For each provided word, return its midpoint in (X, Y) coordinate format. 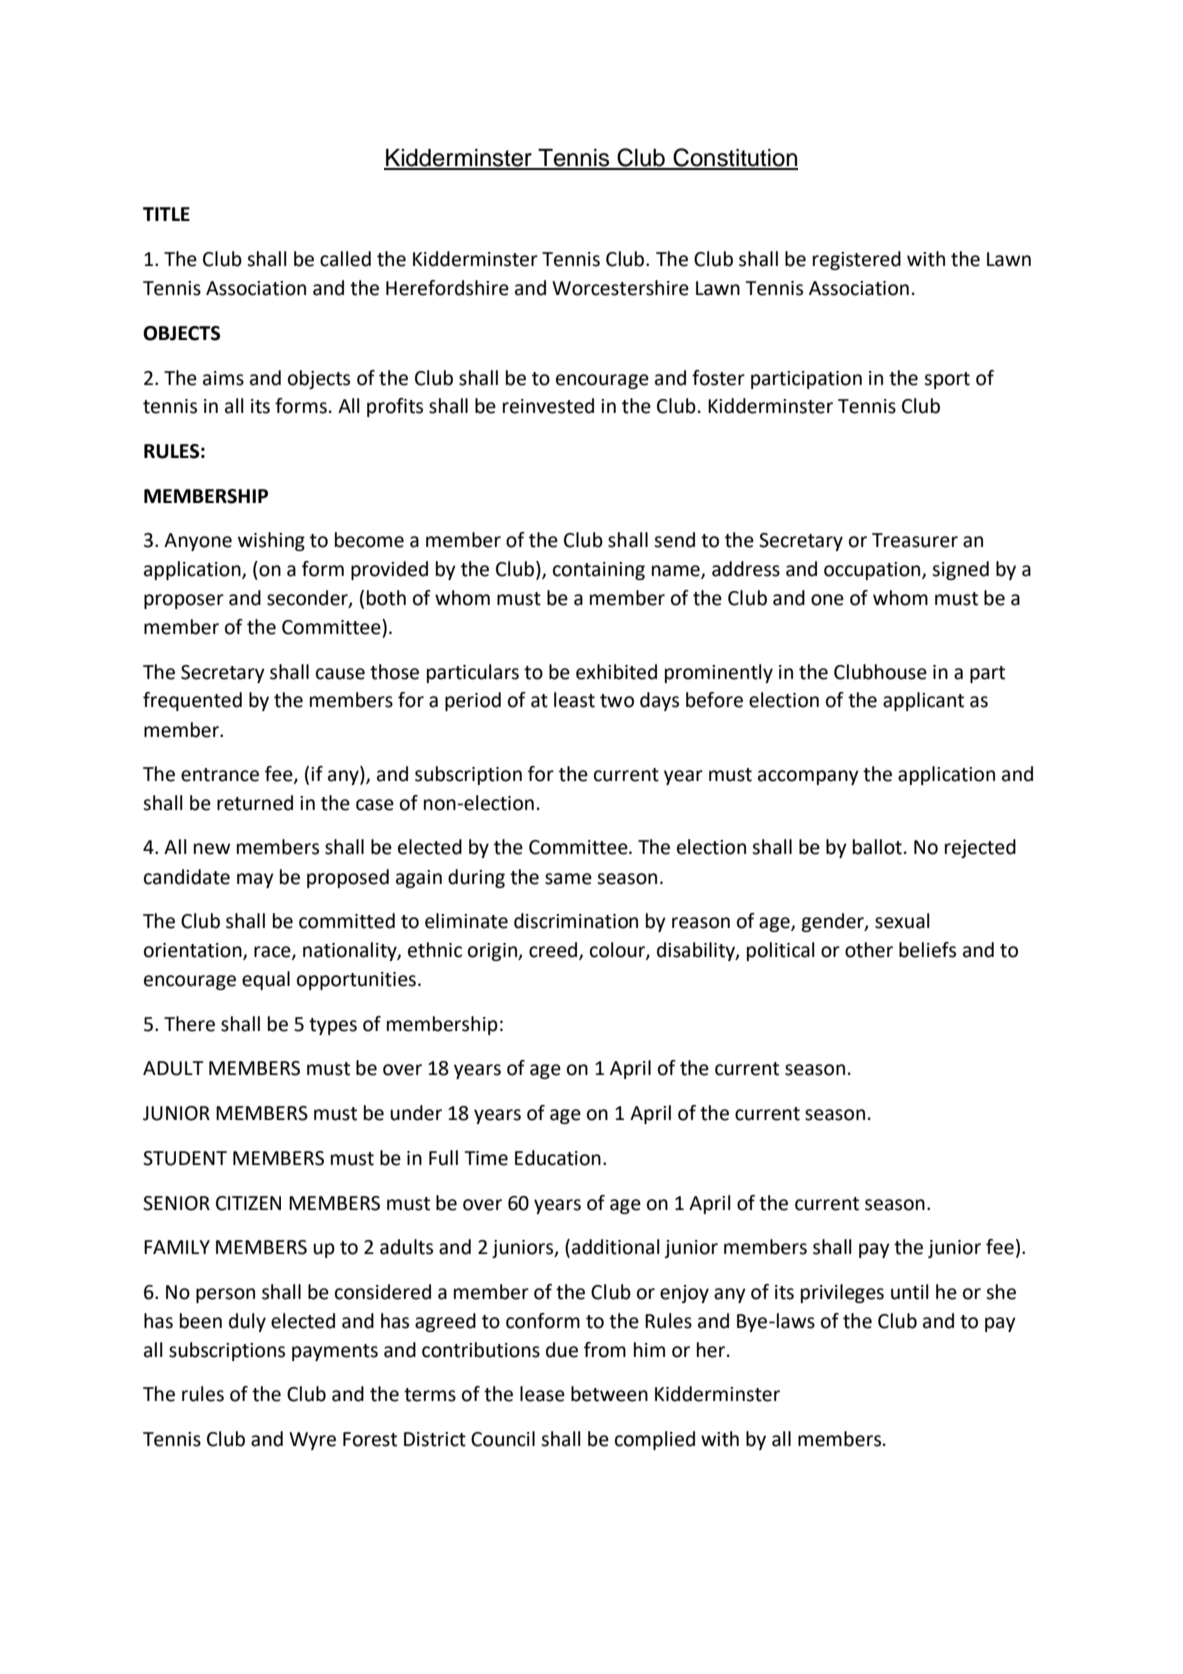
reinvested (548, 406)
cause (340, 674)
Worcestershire (620, 288)
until (910, 1292)
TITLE (166, 214)
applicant (923, 701)
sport (947, 380)
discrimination (576, 921)
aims (223, 378)
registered (857, 260)
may (255, 880)
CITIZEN (248, 1203)
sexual (902, 921)
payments (335, 1352)
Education (558, 1158)
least (574, 700)
